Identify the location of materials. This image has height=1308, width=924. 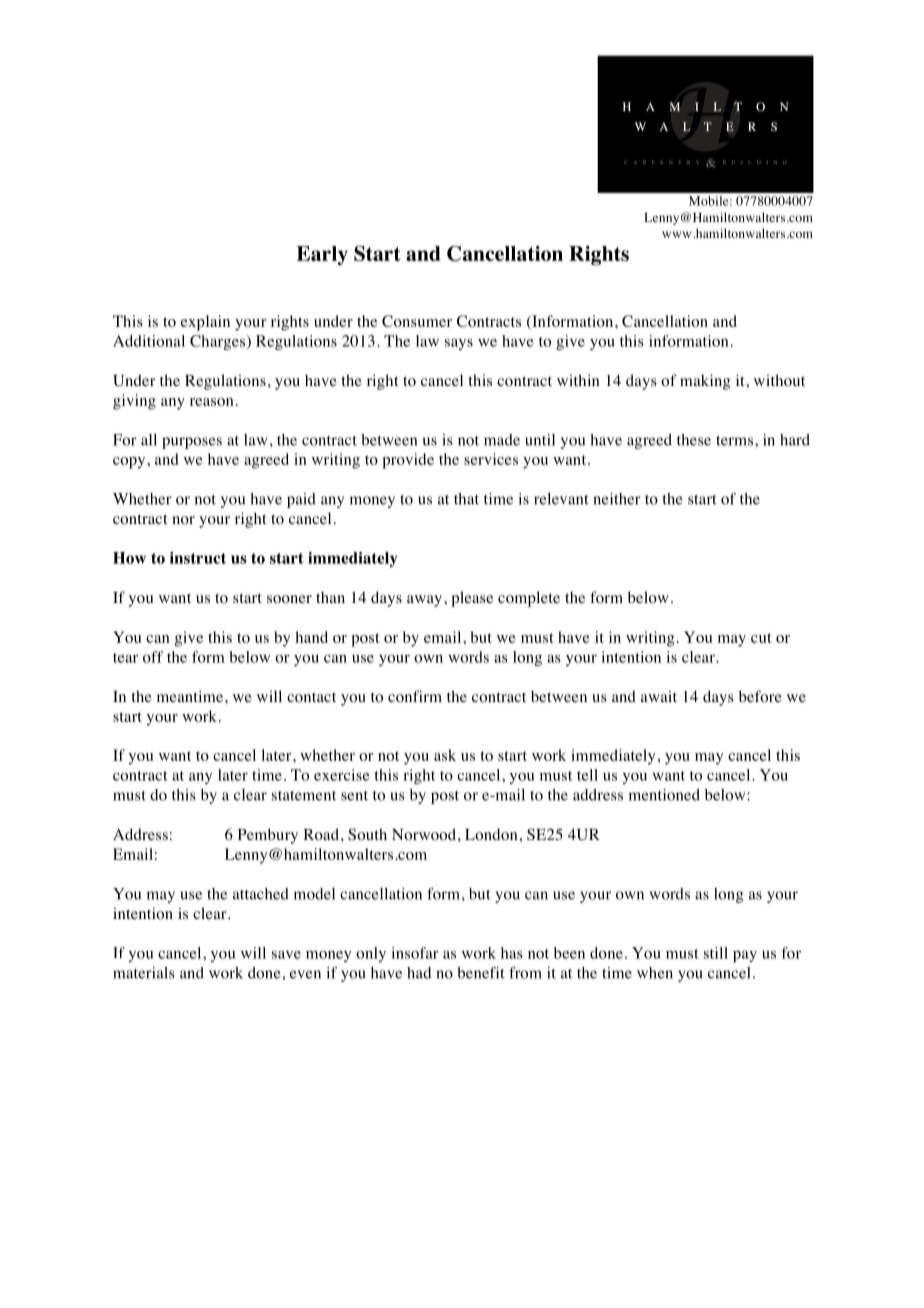
(144, 973).
